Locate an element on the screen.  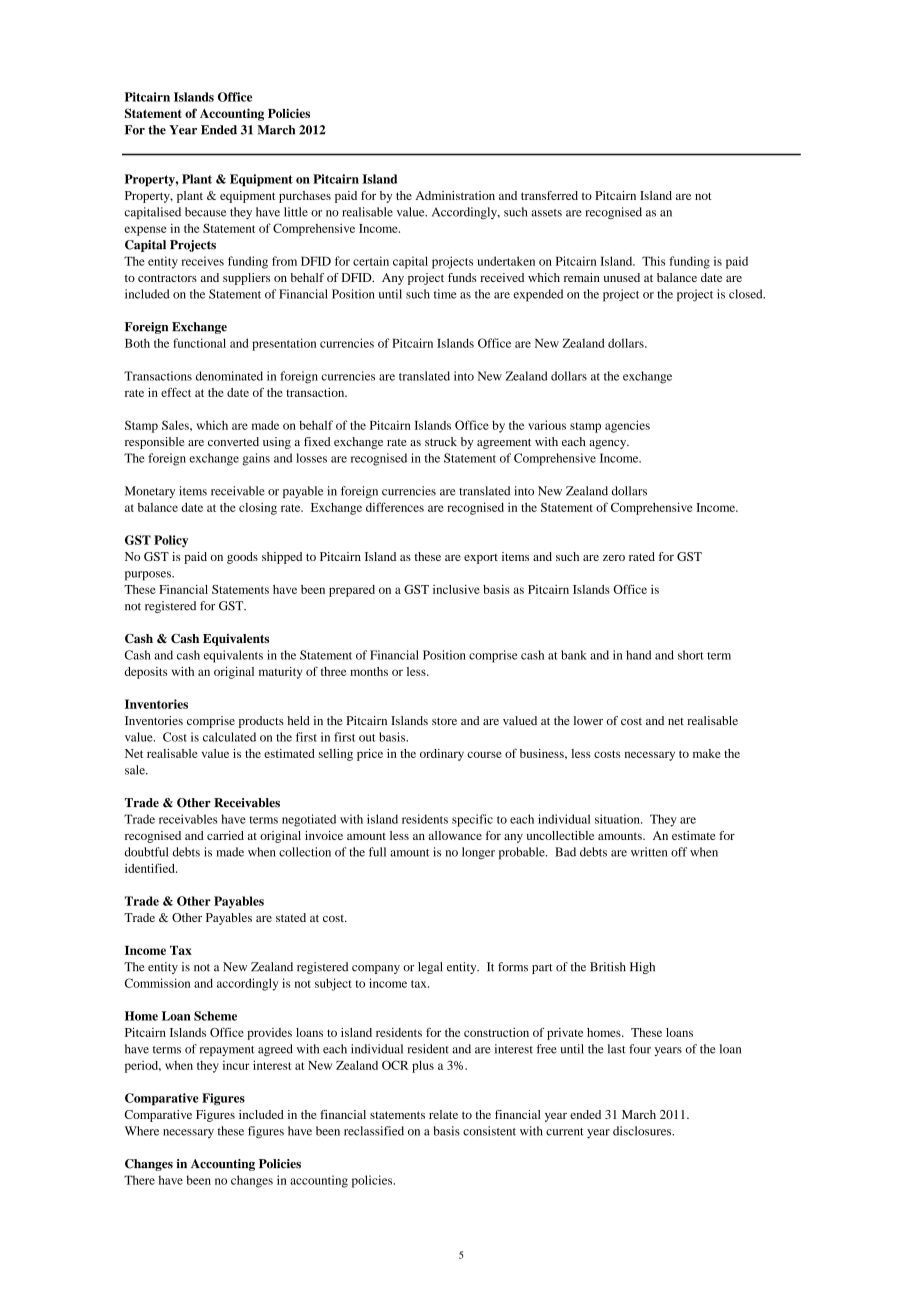
Administration is located at coordinates (455, 195).
